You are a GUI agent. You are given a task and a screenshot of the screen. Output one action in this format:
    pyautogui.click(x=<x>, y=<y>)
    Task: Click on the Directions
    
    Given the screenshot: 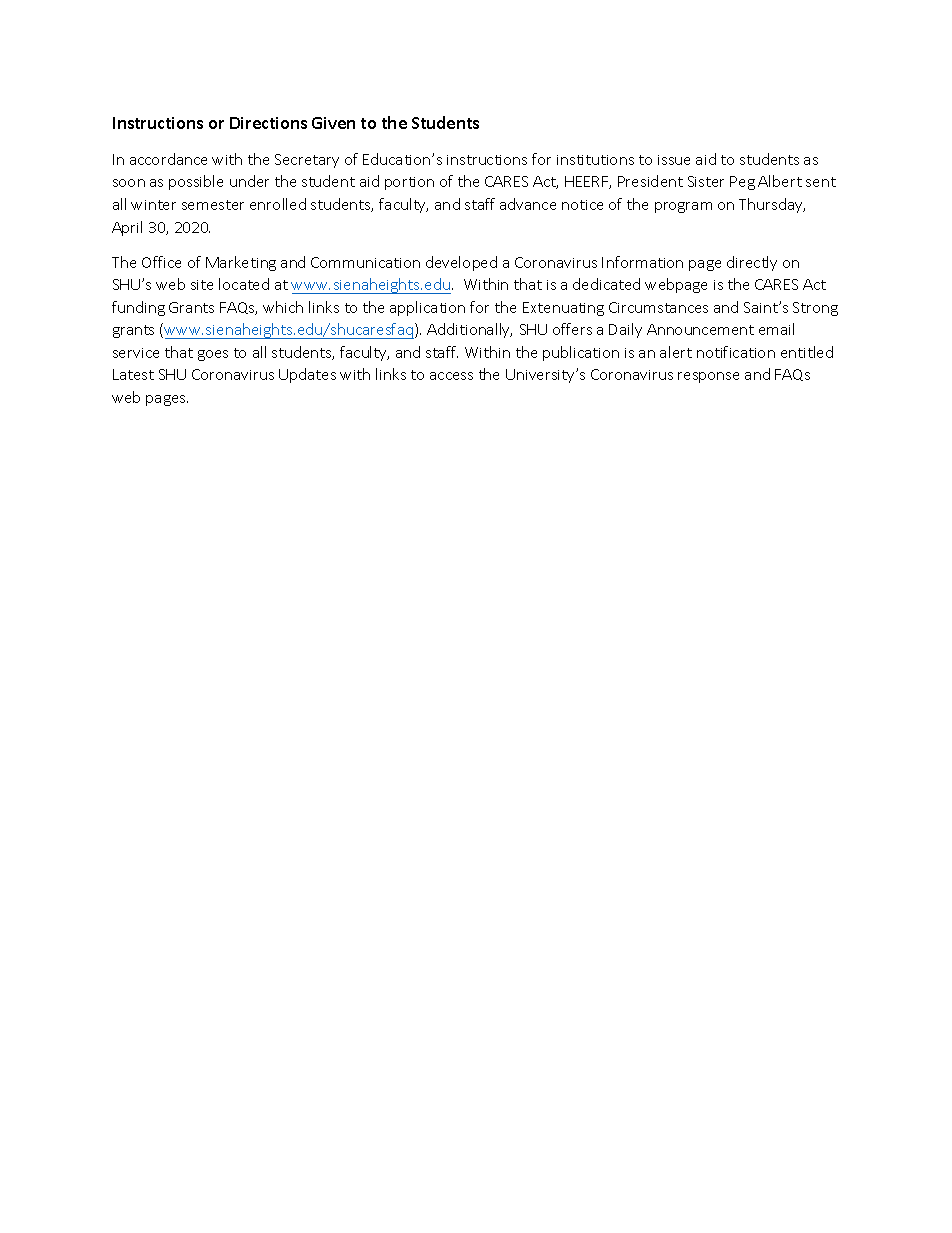 What is the action you would take?
    pyautogui.click(x=268, y=123)
